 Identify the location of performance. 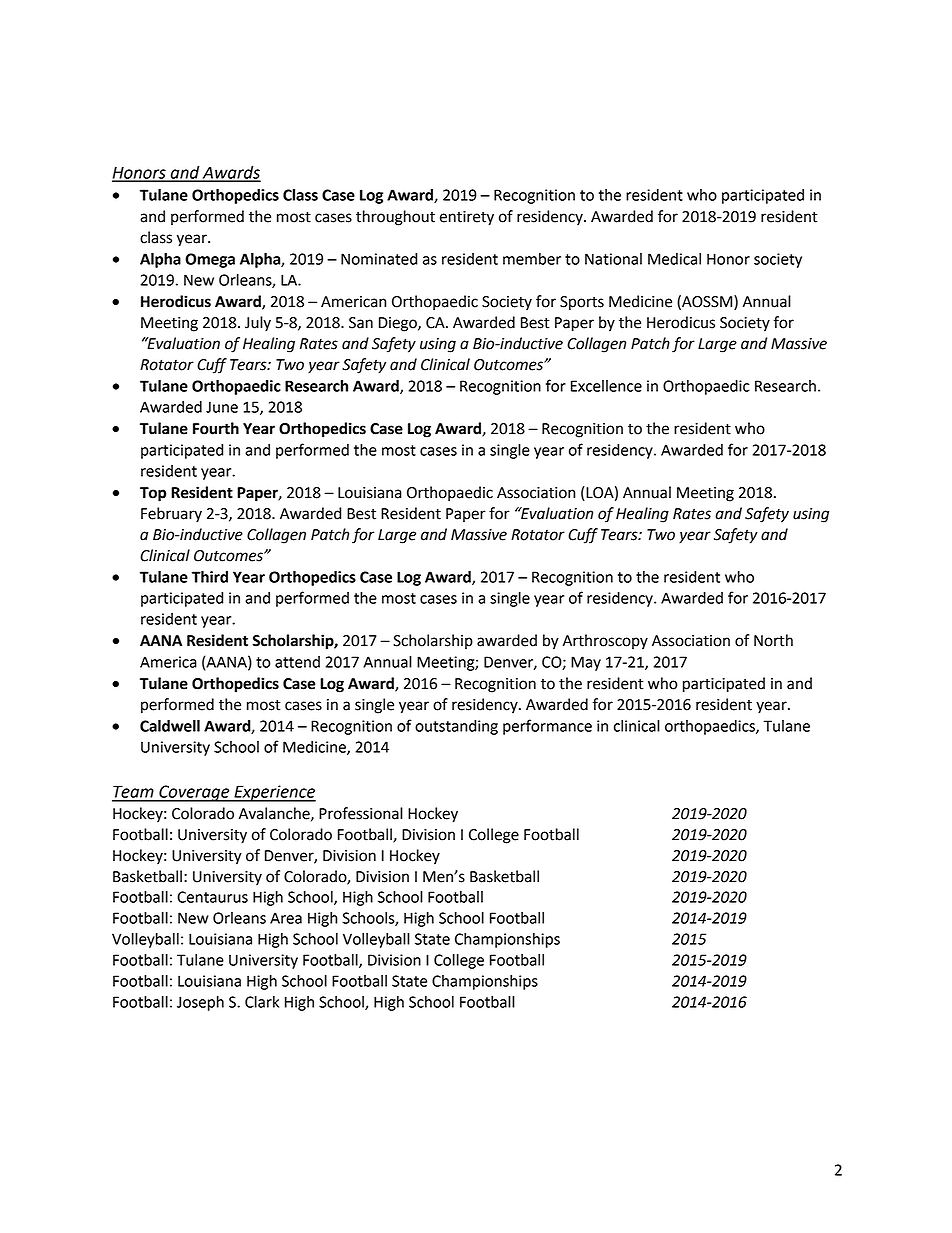
(547, 727).
